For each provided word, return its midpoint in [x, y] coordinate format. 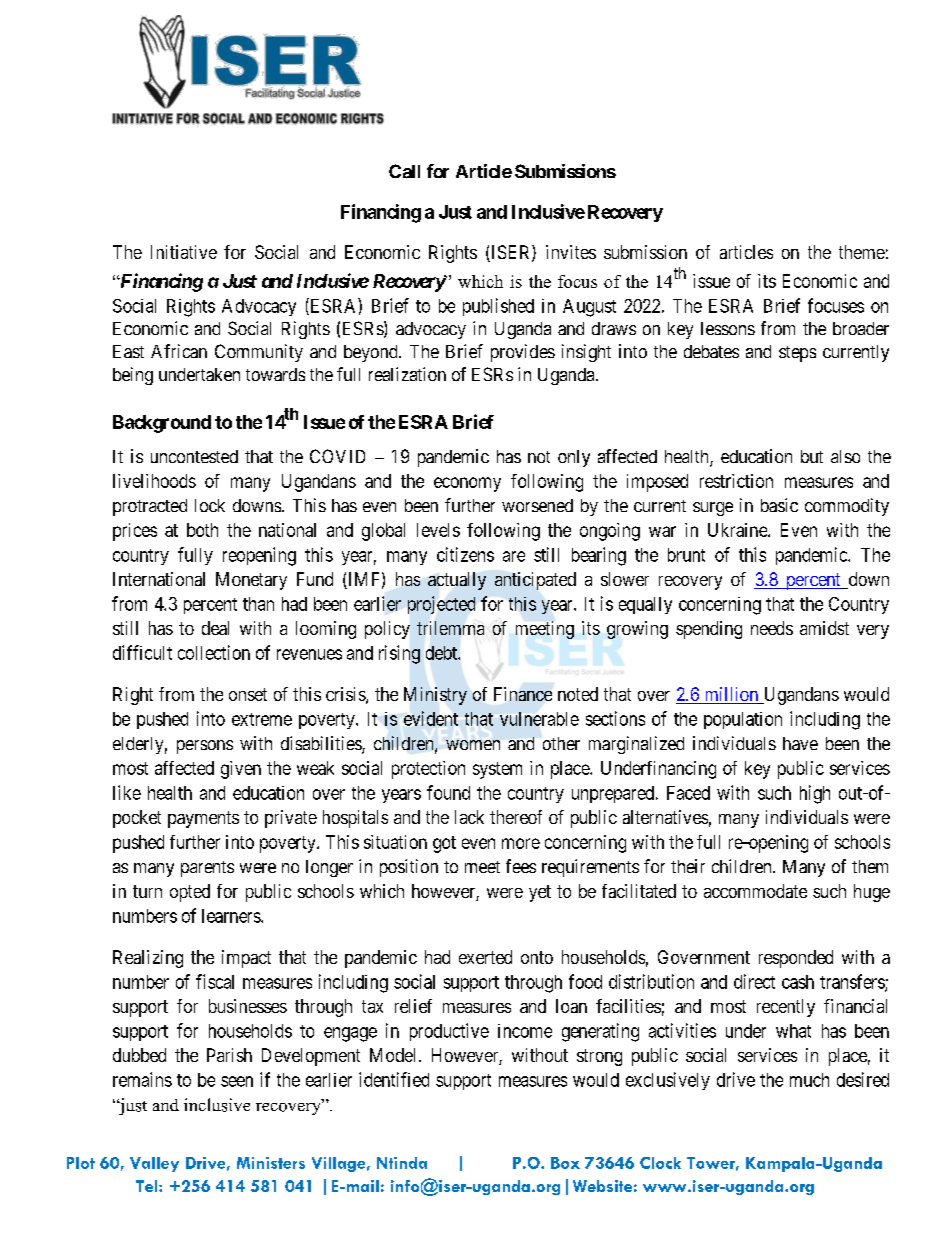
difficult [142, 652]
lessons [728, 328]
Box [565, 1163]
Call [404, 171]
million [731, 695]
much [809, 1080]
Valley [154, 1164]
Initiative [184, 252]
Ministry [435, 696]
